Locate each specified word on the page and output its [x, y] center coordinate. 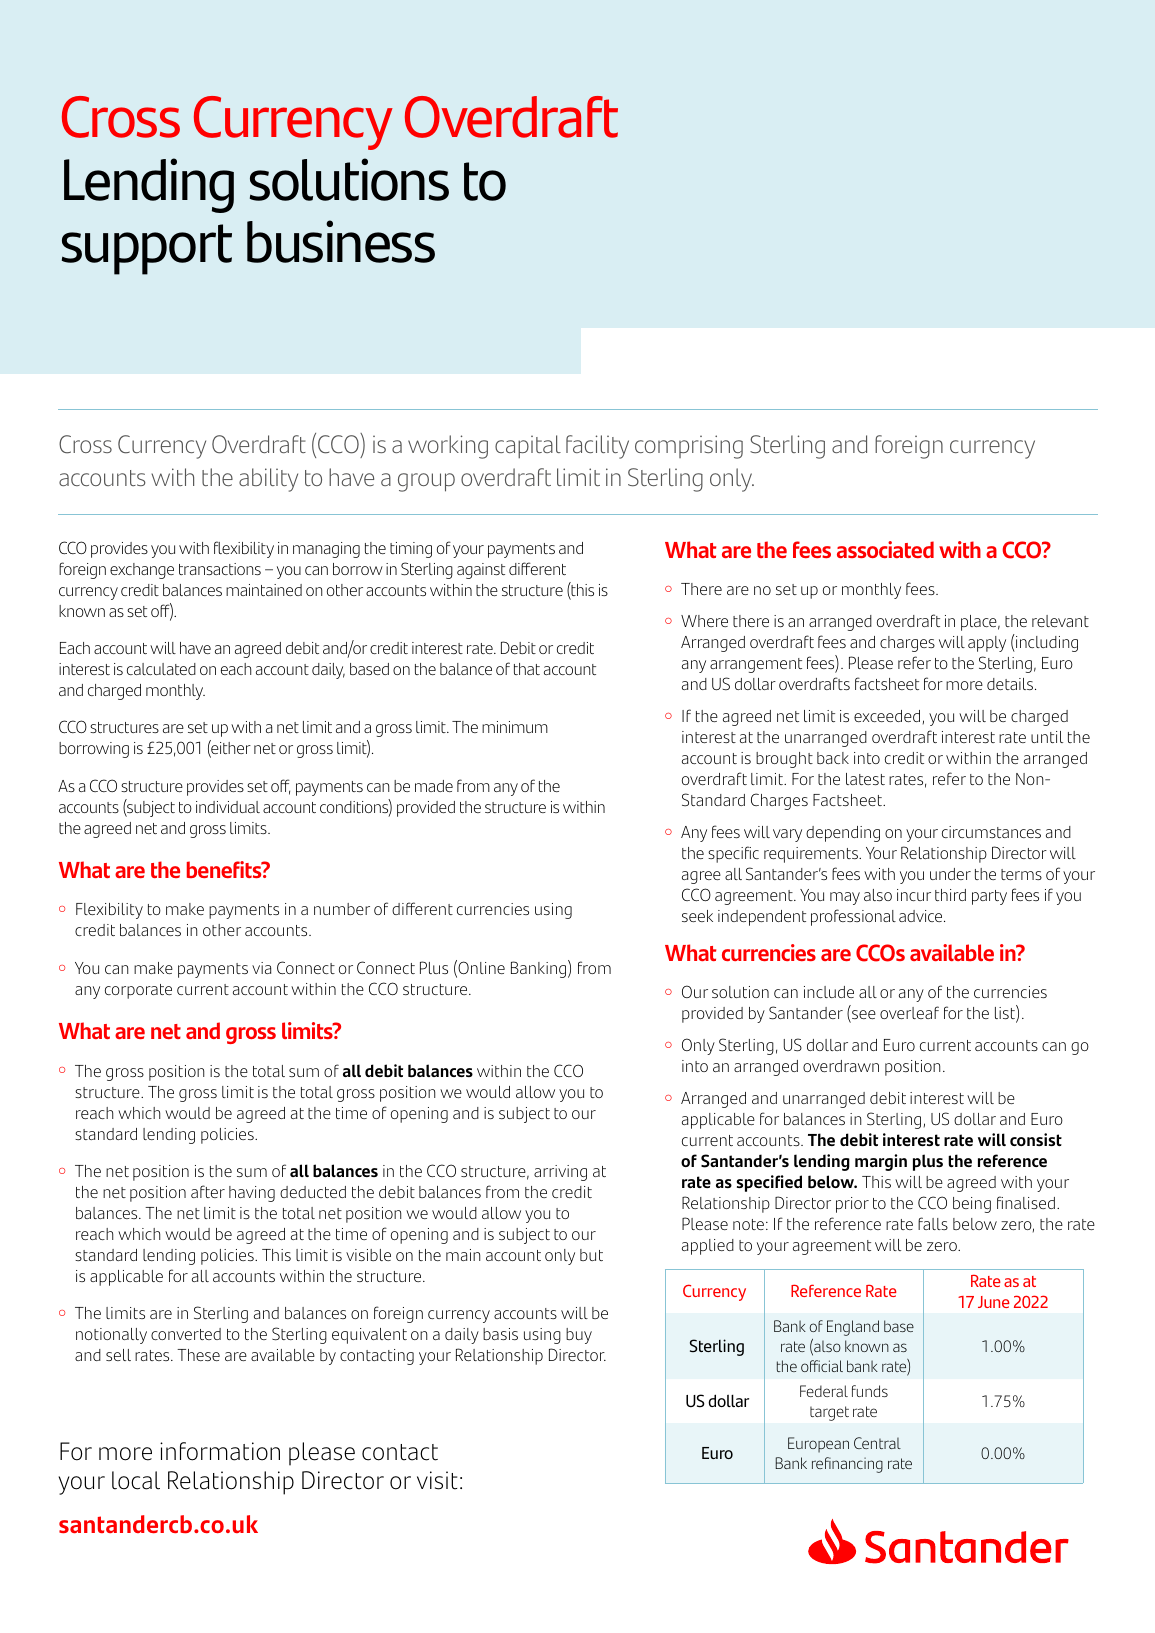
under [950, 874]
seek [697, 916]
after [208, 1191]
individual [228, 807]
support [147, 249]
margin [881, 1162]
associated [885, 549]
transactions [220, 569]
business [341, 241]
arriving [560, 1173]
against [481, 571]
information [220, 1451]
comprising [689, 447]
